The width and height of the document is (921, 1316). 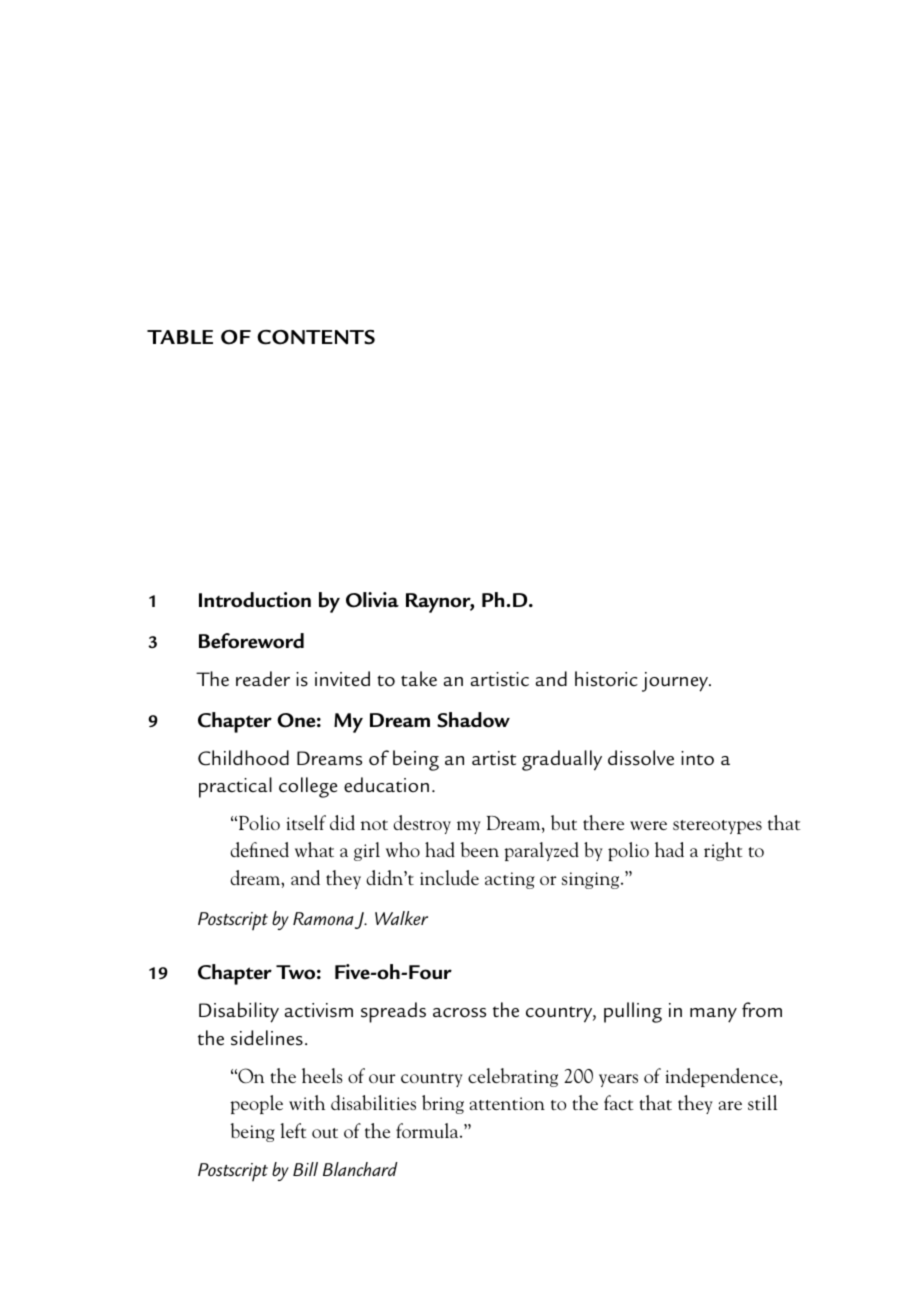 I want to click on Introduction, so click(x=255, y=600).
